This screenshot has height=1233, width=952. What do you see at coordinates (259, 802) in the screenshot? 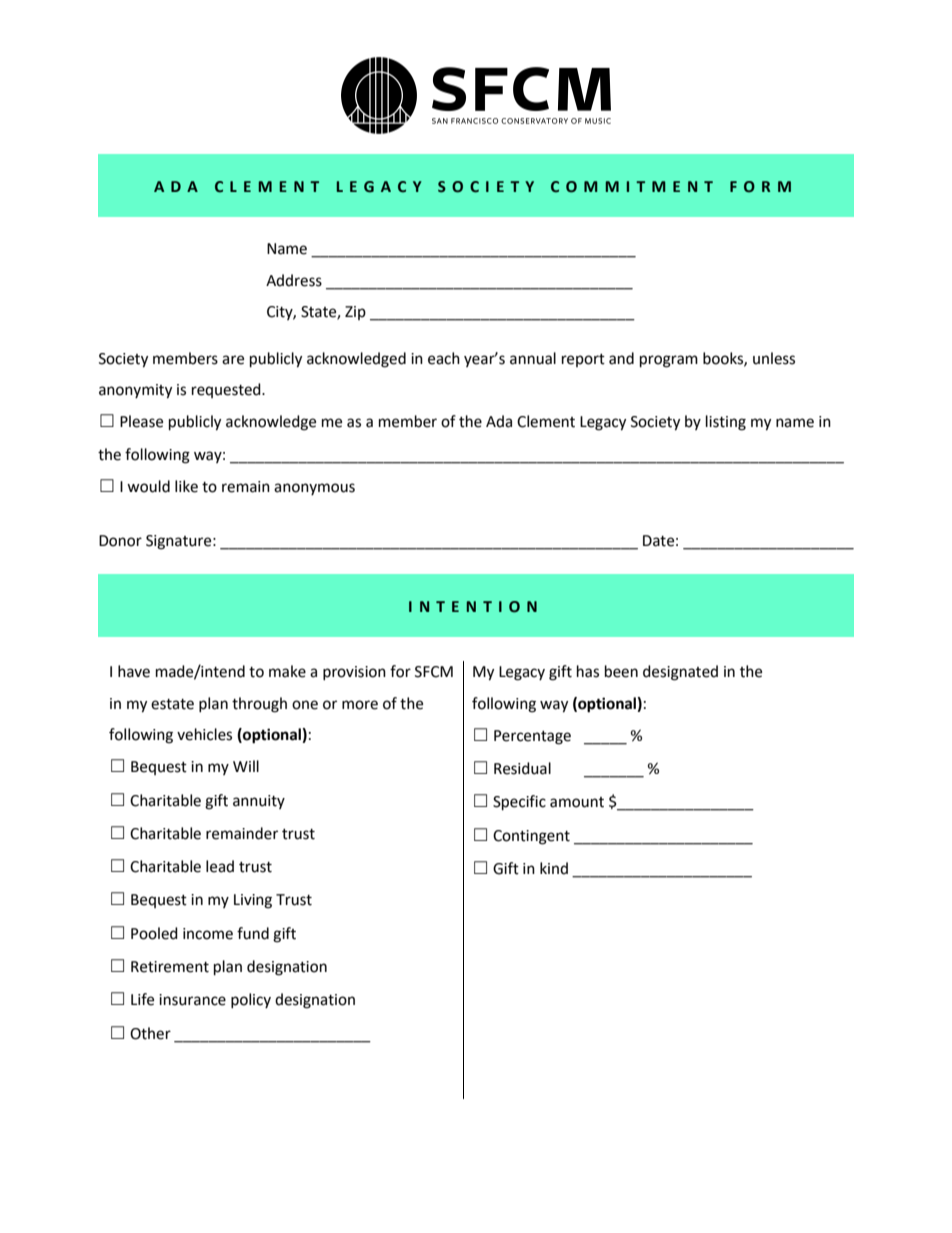
I see `annuity` at bounding box center [259, 802].
